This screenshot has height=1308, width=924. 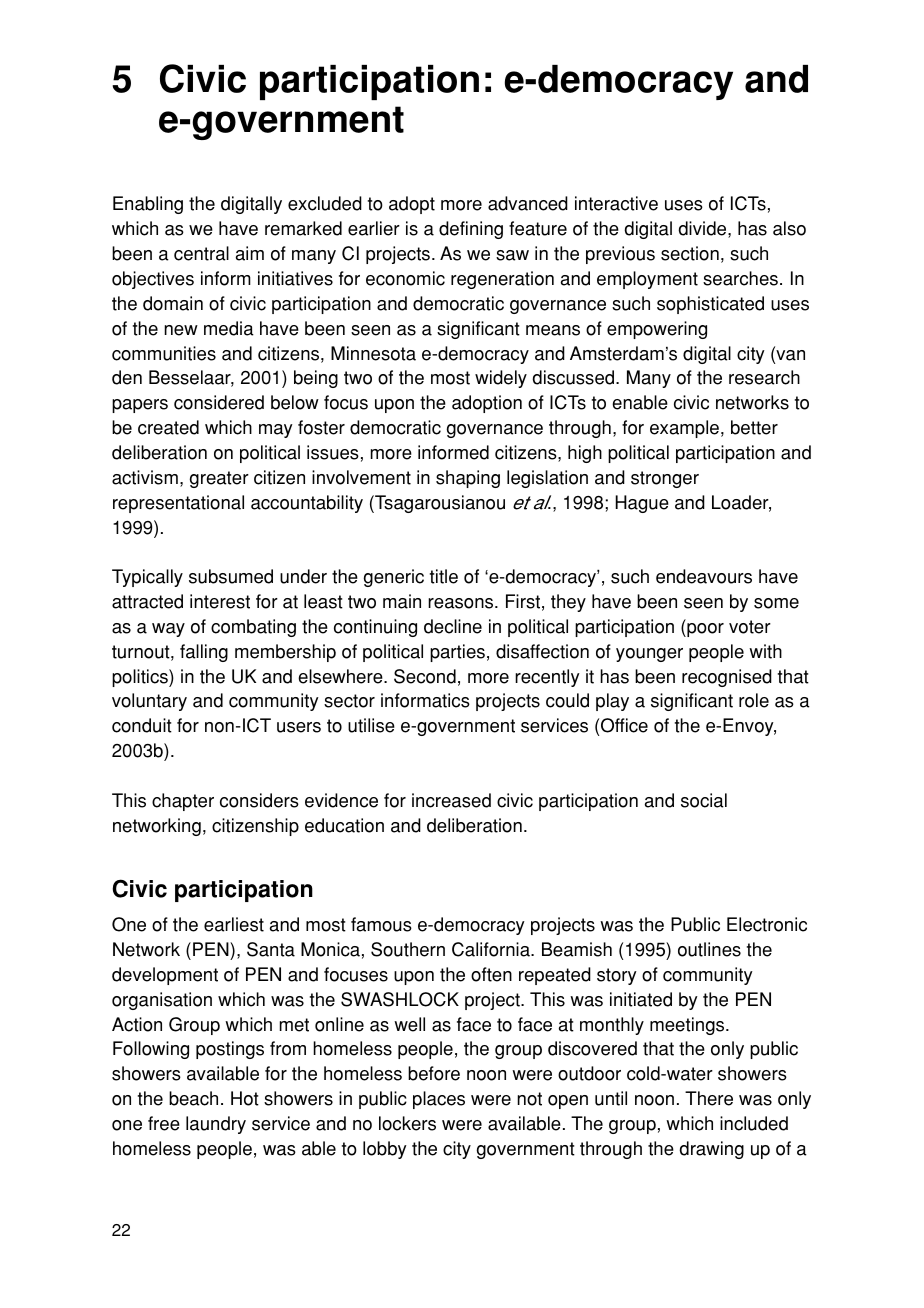 I want to click on section, so click(x=690, y=253).
